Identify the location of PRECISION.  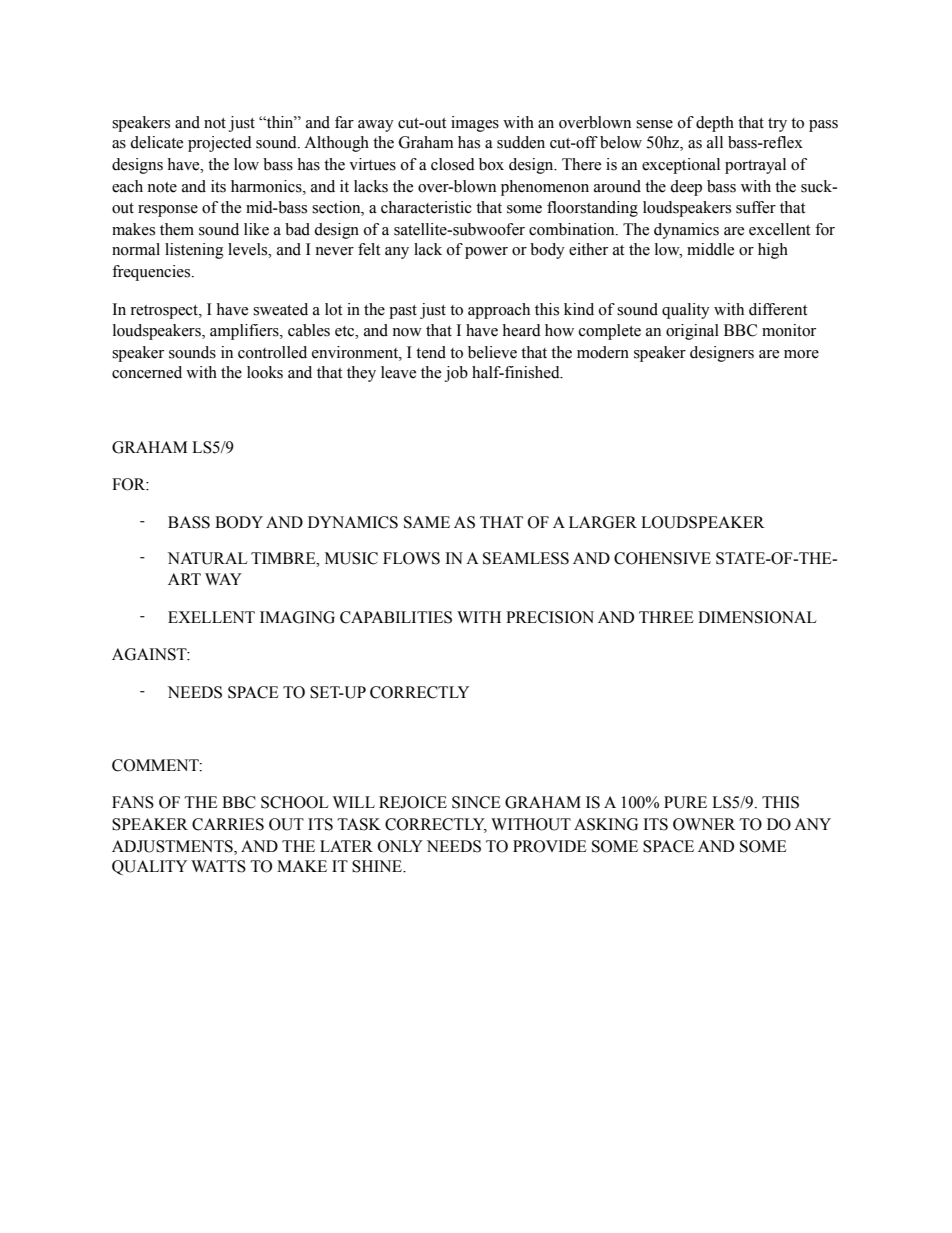
(550, 617).
